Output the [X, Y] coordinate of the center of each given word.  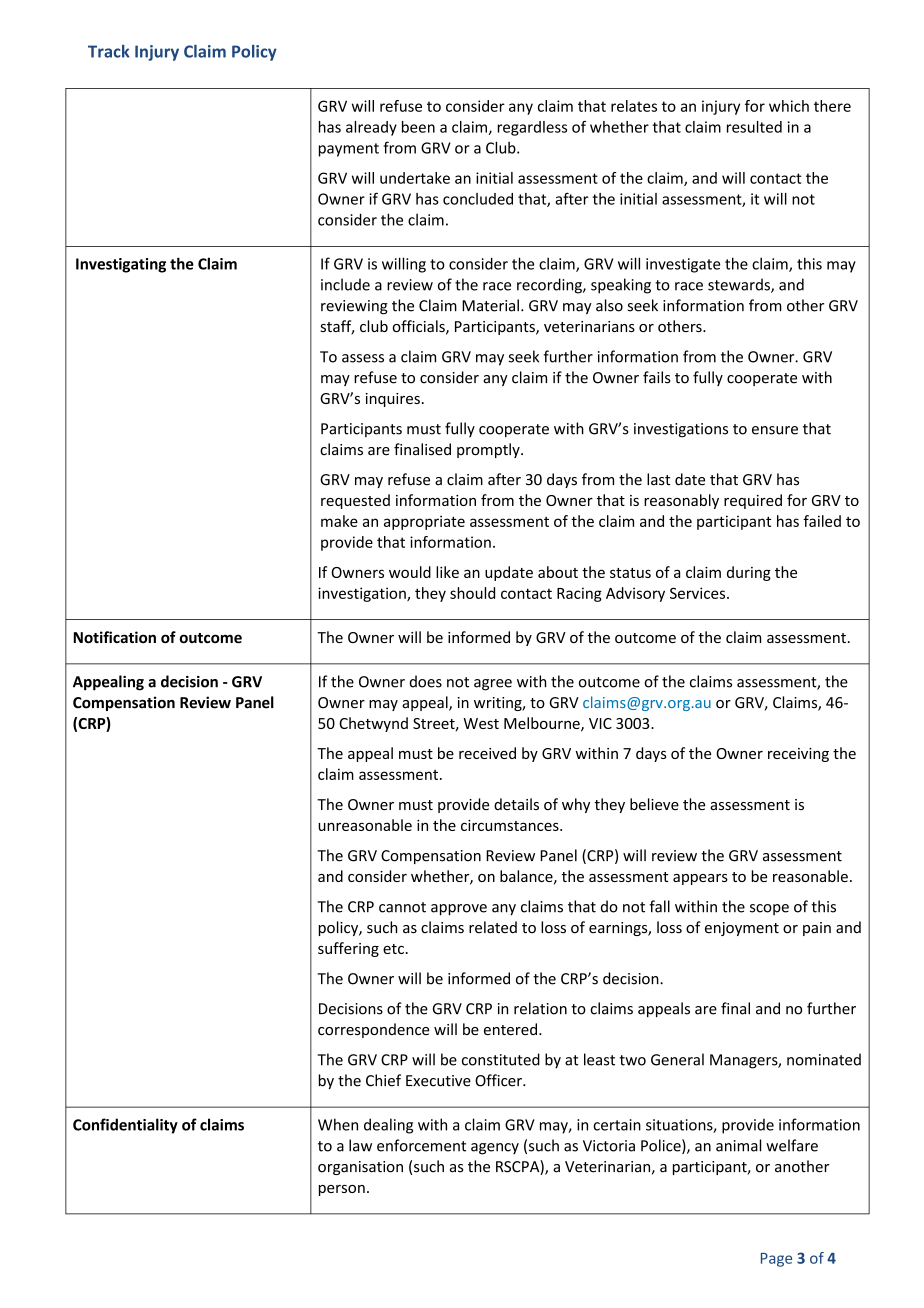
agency [495, 1149]
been [418, 127]
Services [699, 593]
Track [109, 51]
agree [493, 685]
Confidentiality [125, 1126]
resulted [754, 127]
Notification [115, 637]
